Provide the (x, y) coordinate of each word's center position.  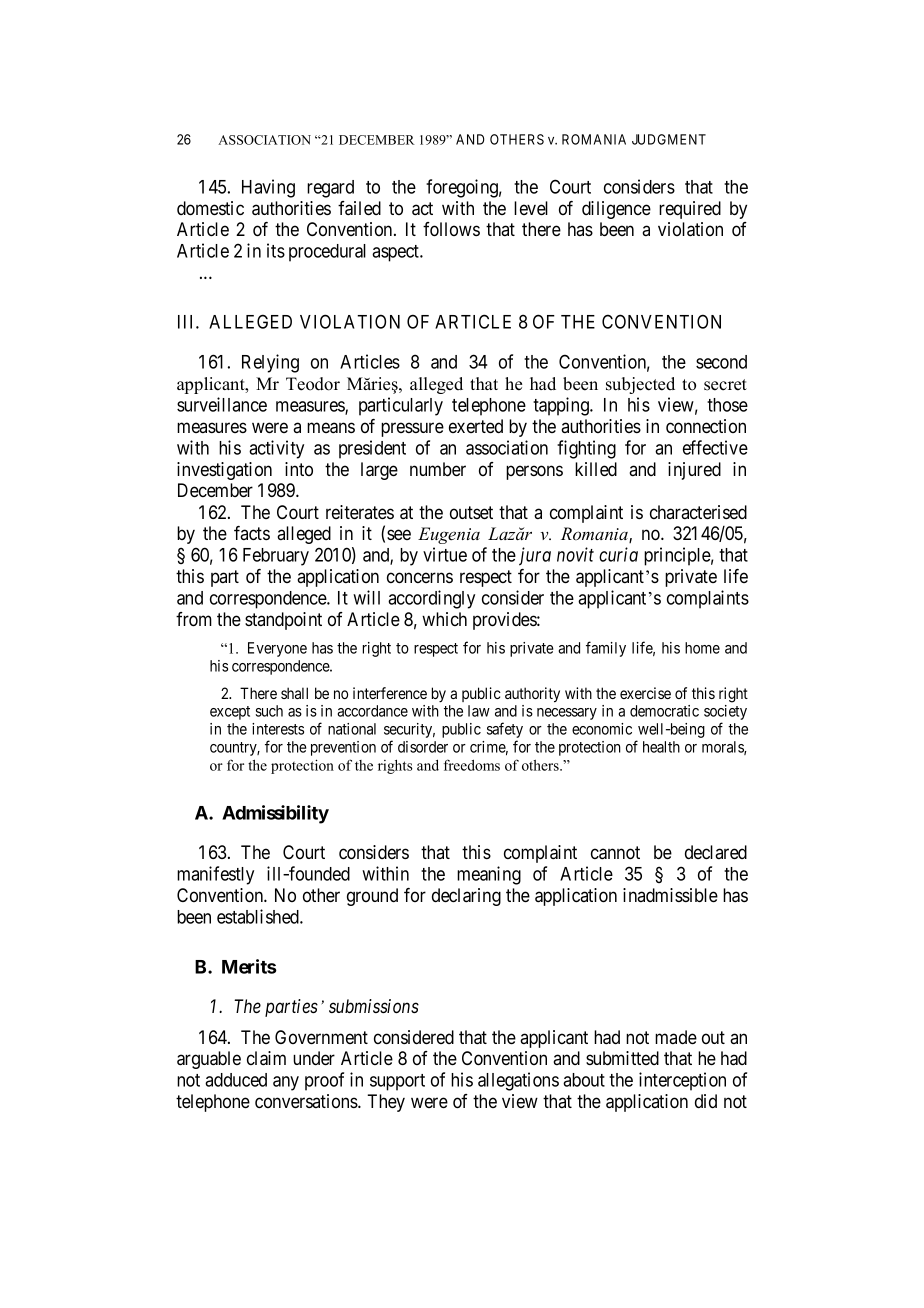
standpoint (283, 621)
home (702, 648)
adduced (236, 1080)
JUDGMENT (669, 139)
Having (268, 188)
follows (451, 229)
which (444, 619)
